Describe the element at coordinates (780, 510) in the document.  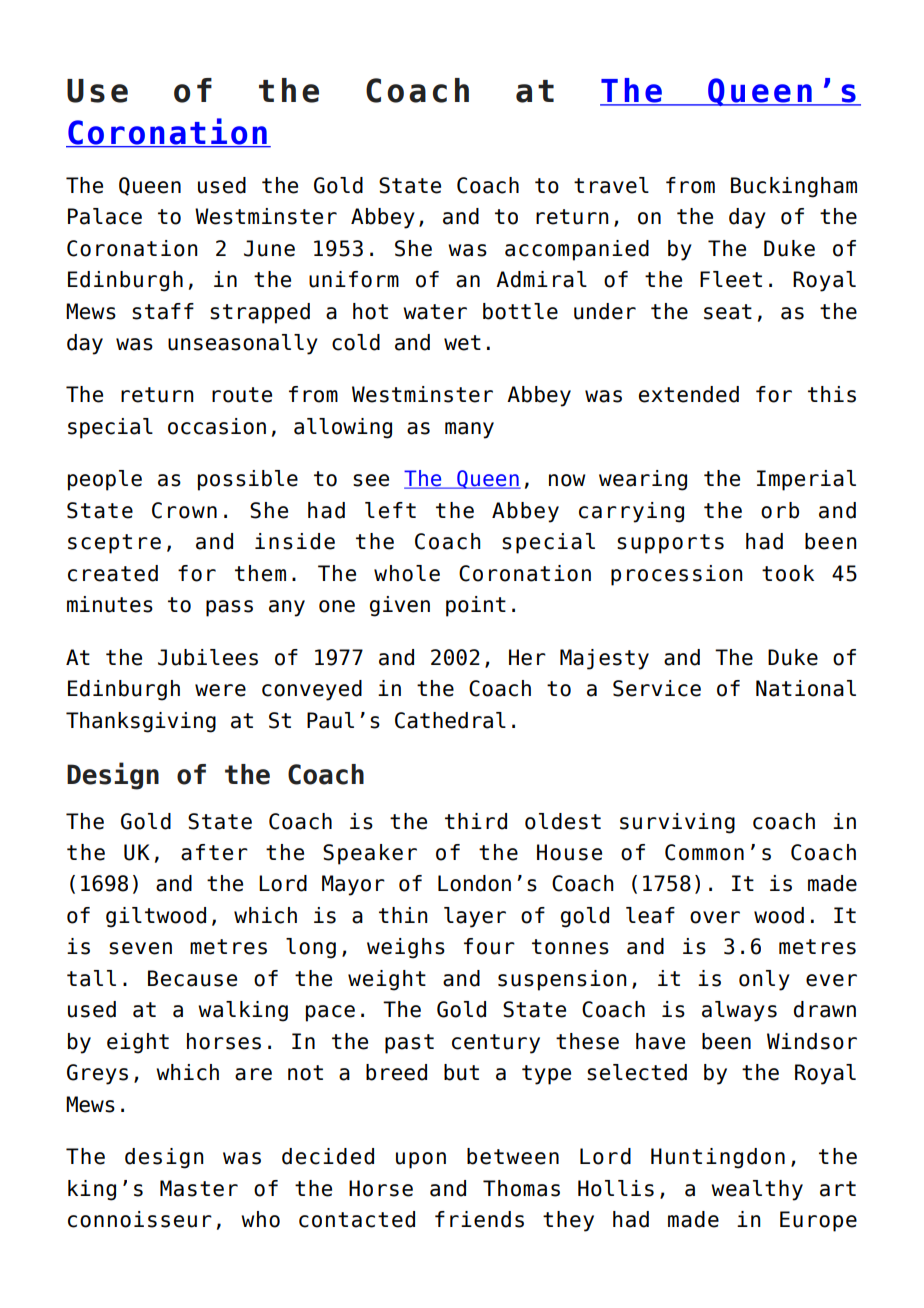
I see `orb` at that location.
